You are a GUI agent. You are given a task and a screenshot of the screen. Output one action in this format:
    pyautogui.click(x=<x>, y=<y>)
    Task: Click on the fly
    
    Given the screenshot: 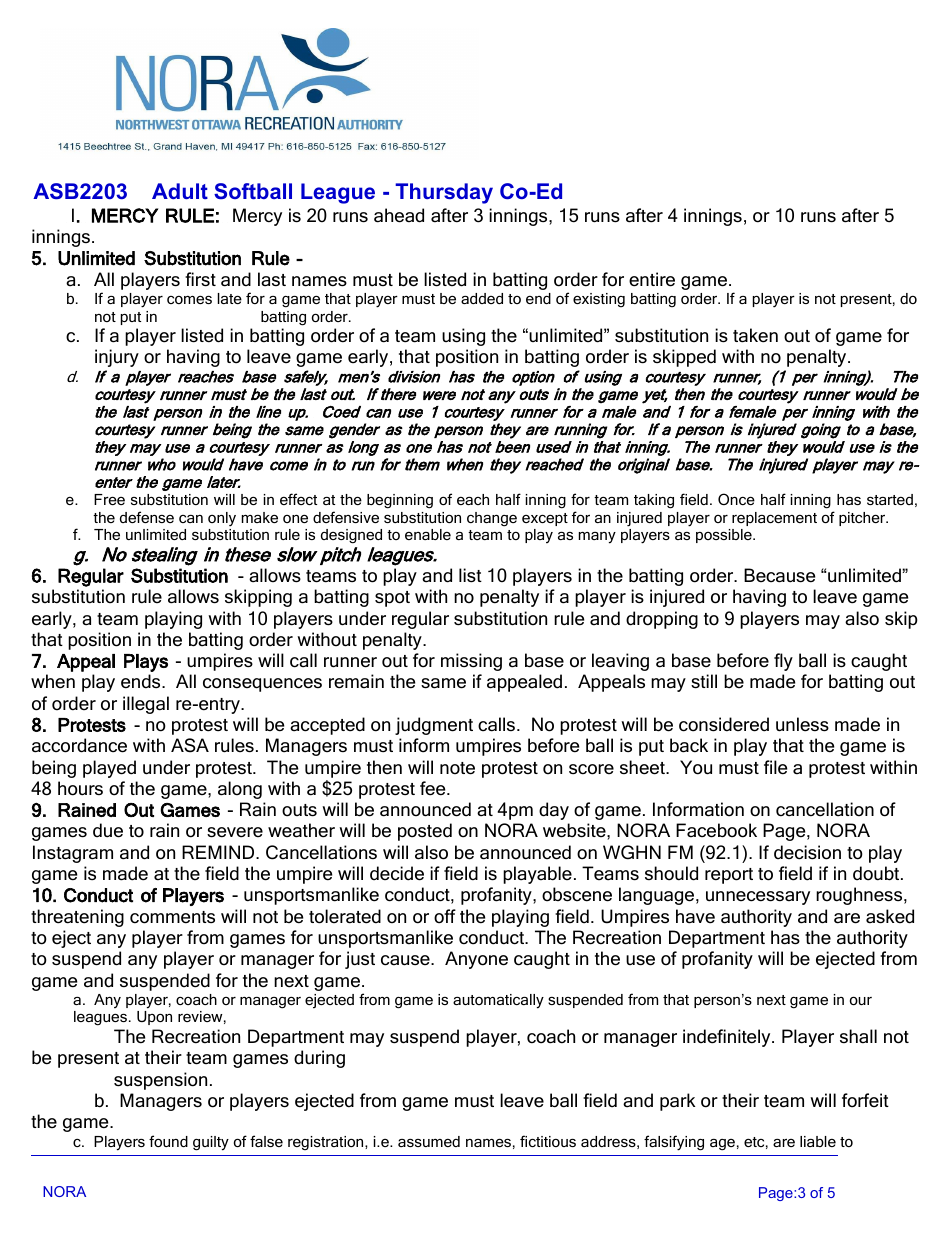 What is the action you would take?
    pyautogui.click(x=783, y=662)
